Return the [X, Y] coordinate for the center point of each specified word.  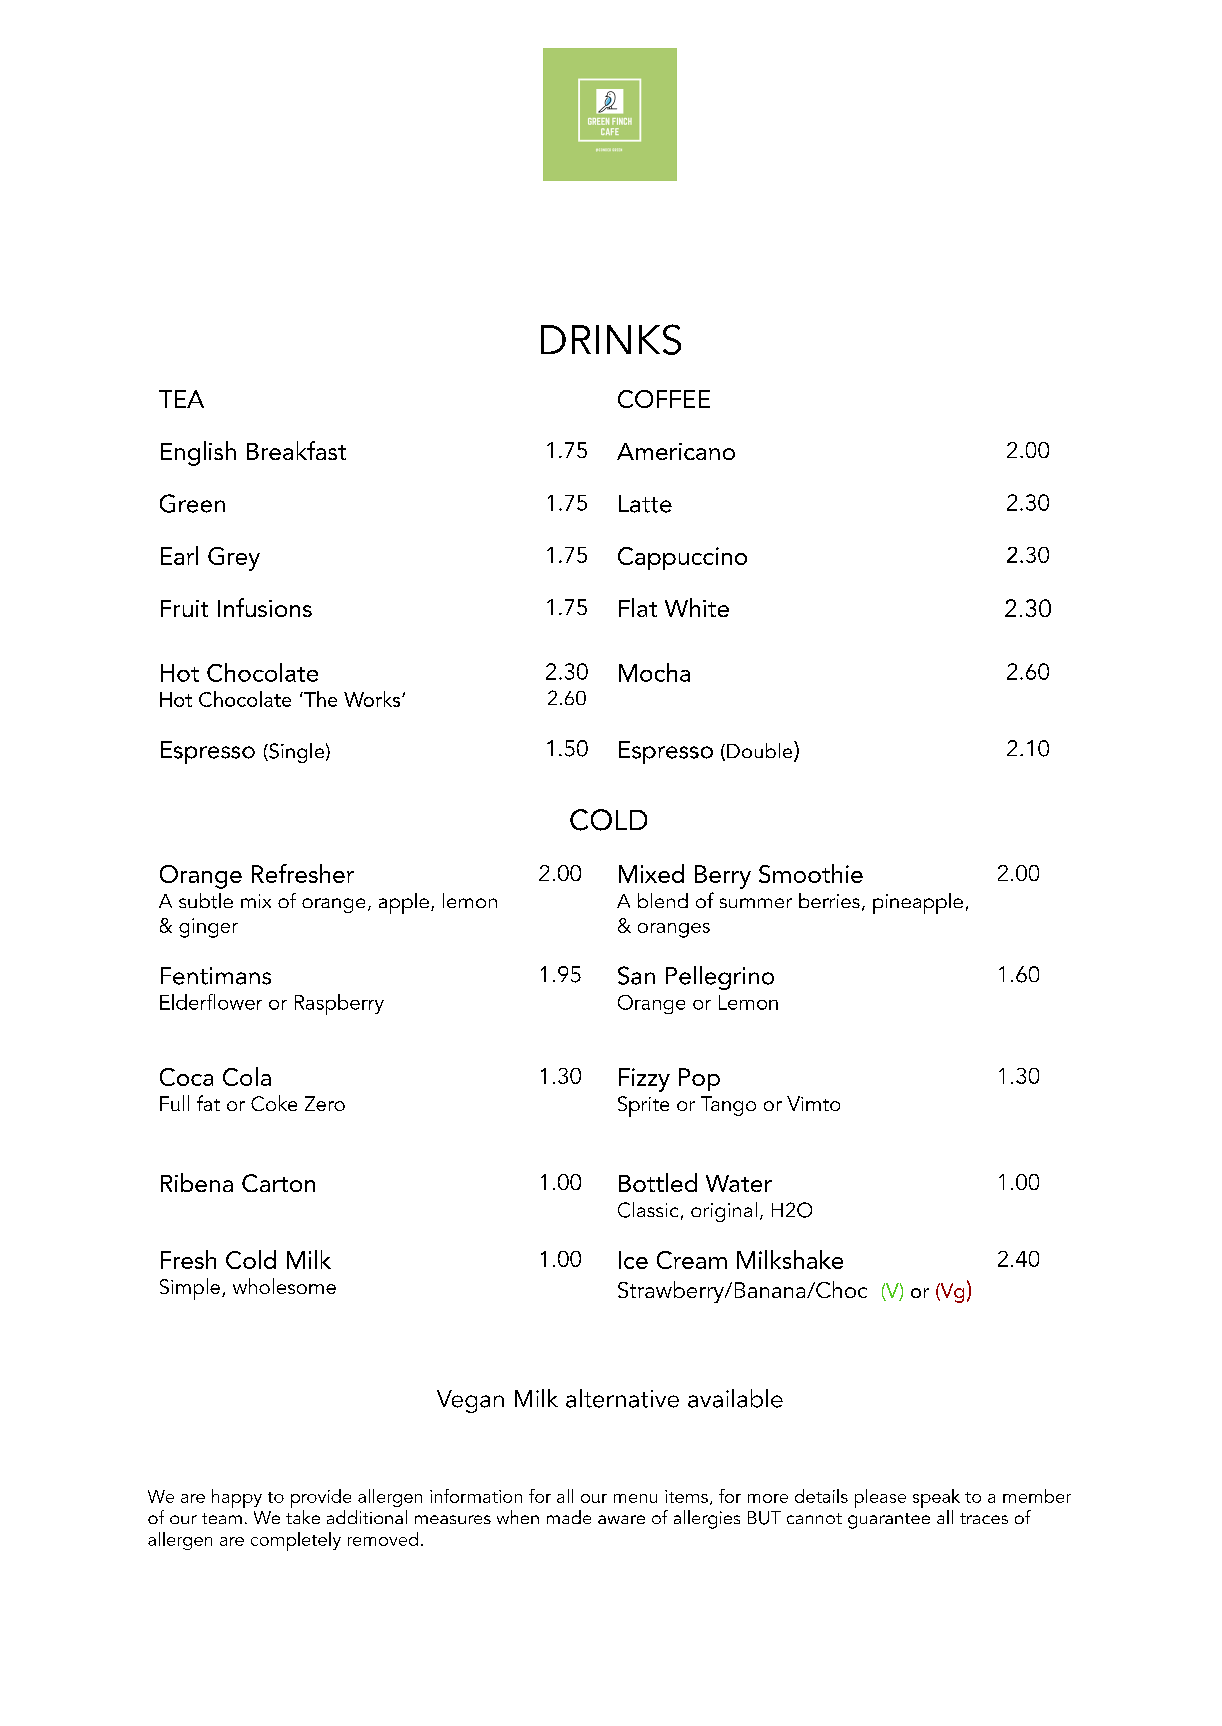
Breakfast [296, 450]
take [303, 1517]
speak [936, 1498]
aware [621, 1519]
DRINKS [611, 339]
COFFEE [664, 399]
